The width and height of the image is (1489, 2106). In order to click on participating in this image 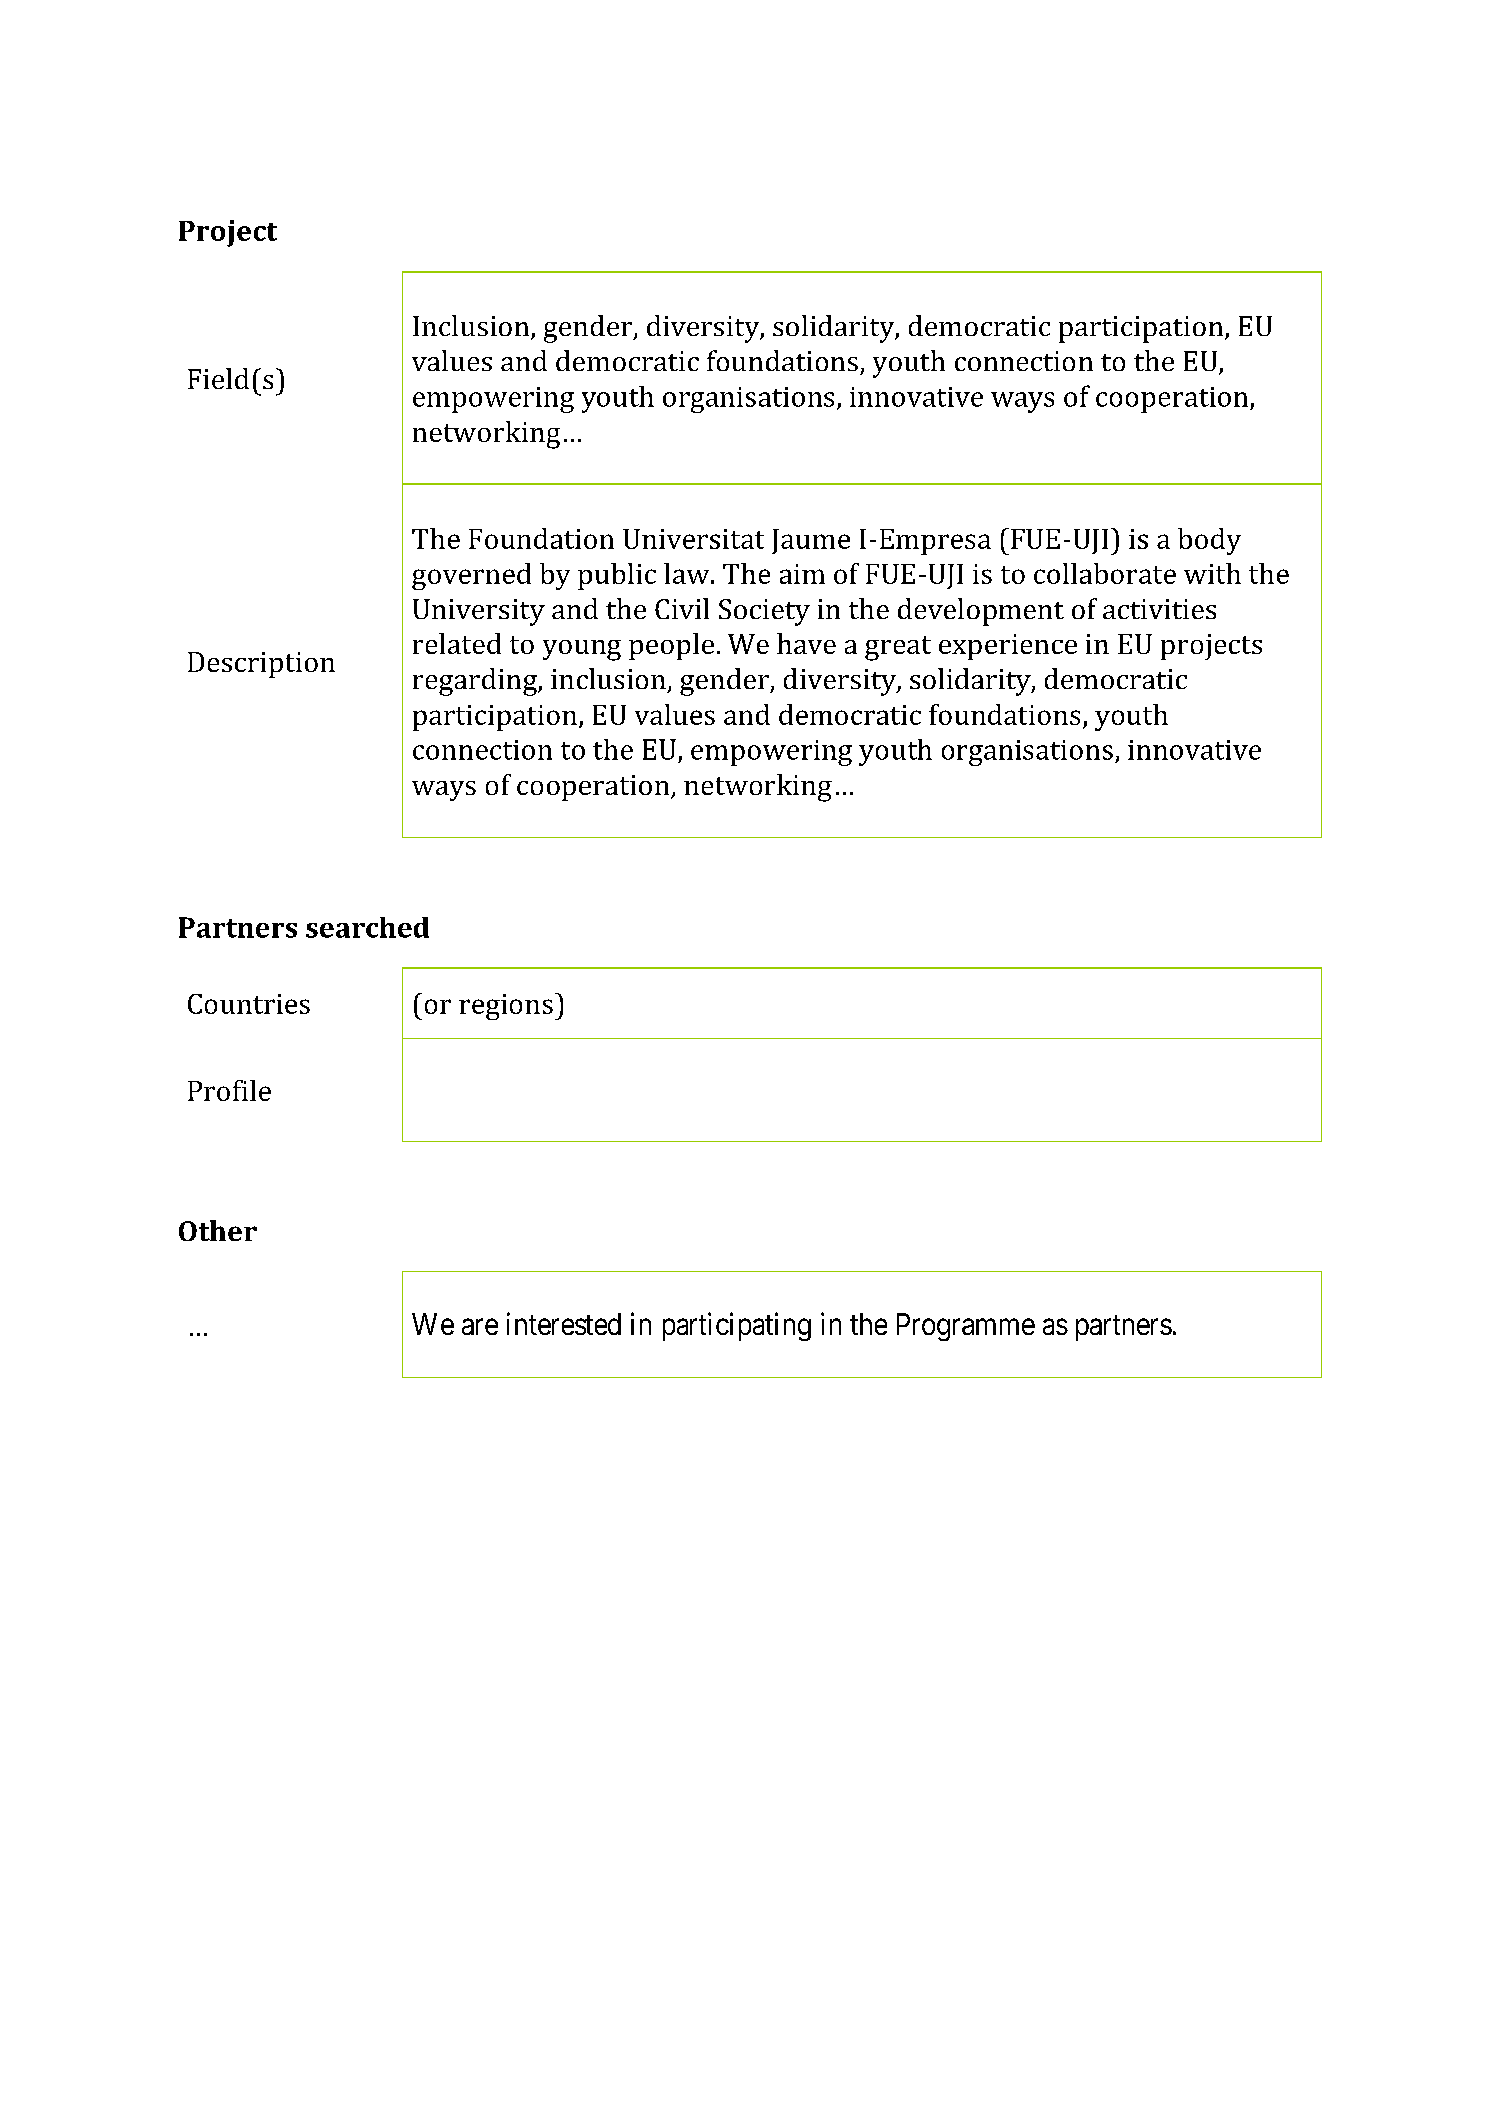, I will do `click(737, 1326)`.
